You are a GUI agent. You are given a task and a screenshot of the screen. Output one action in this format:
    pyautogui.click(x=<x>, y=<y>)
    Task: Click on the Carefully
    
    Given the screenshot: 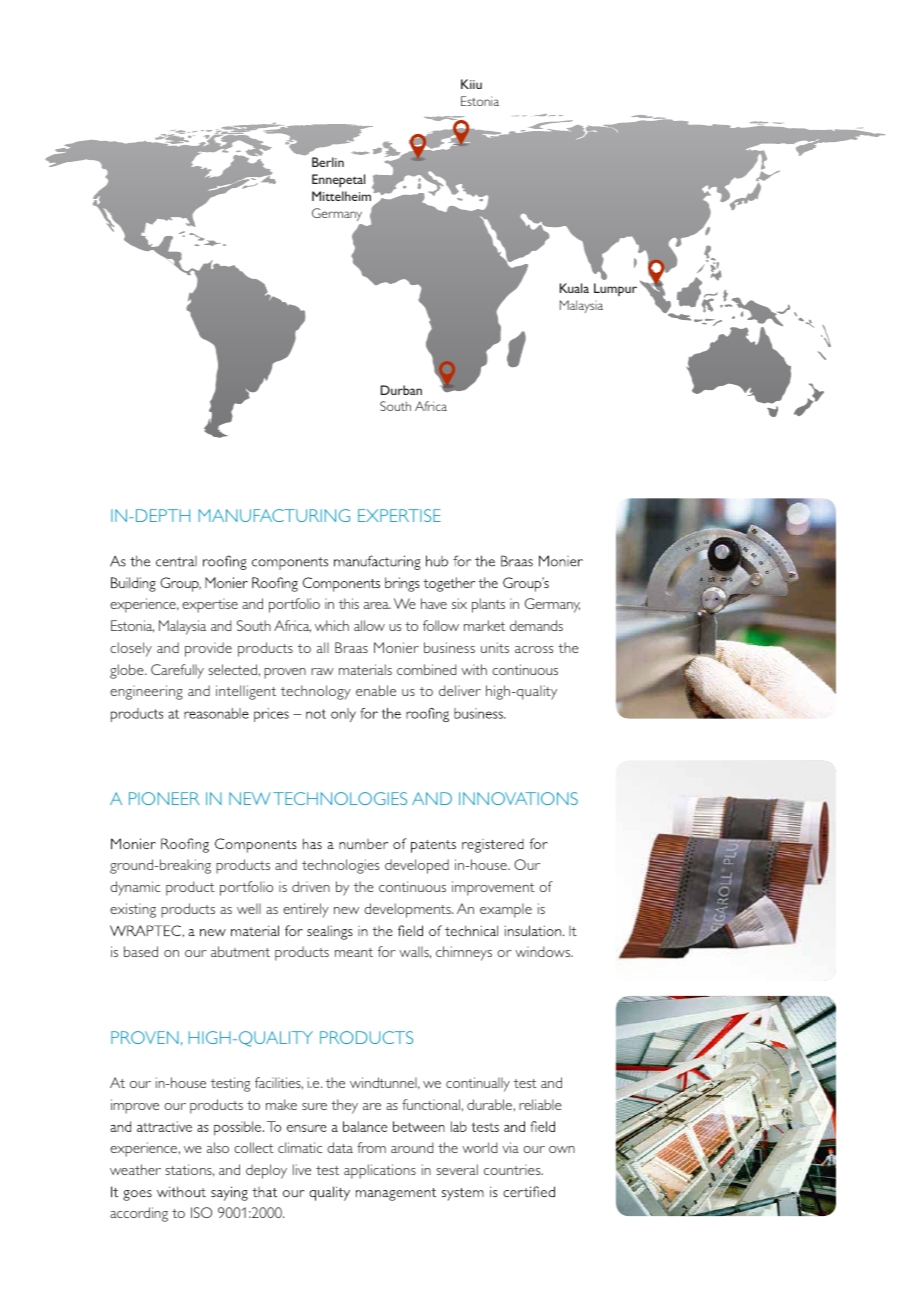 What is the action you would take?
    pyautogui.click(x=177, y=671)
